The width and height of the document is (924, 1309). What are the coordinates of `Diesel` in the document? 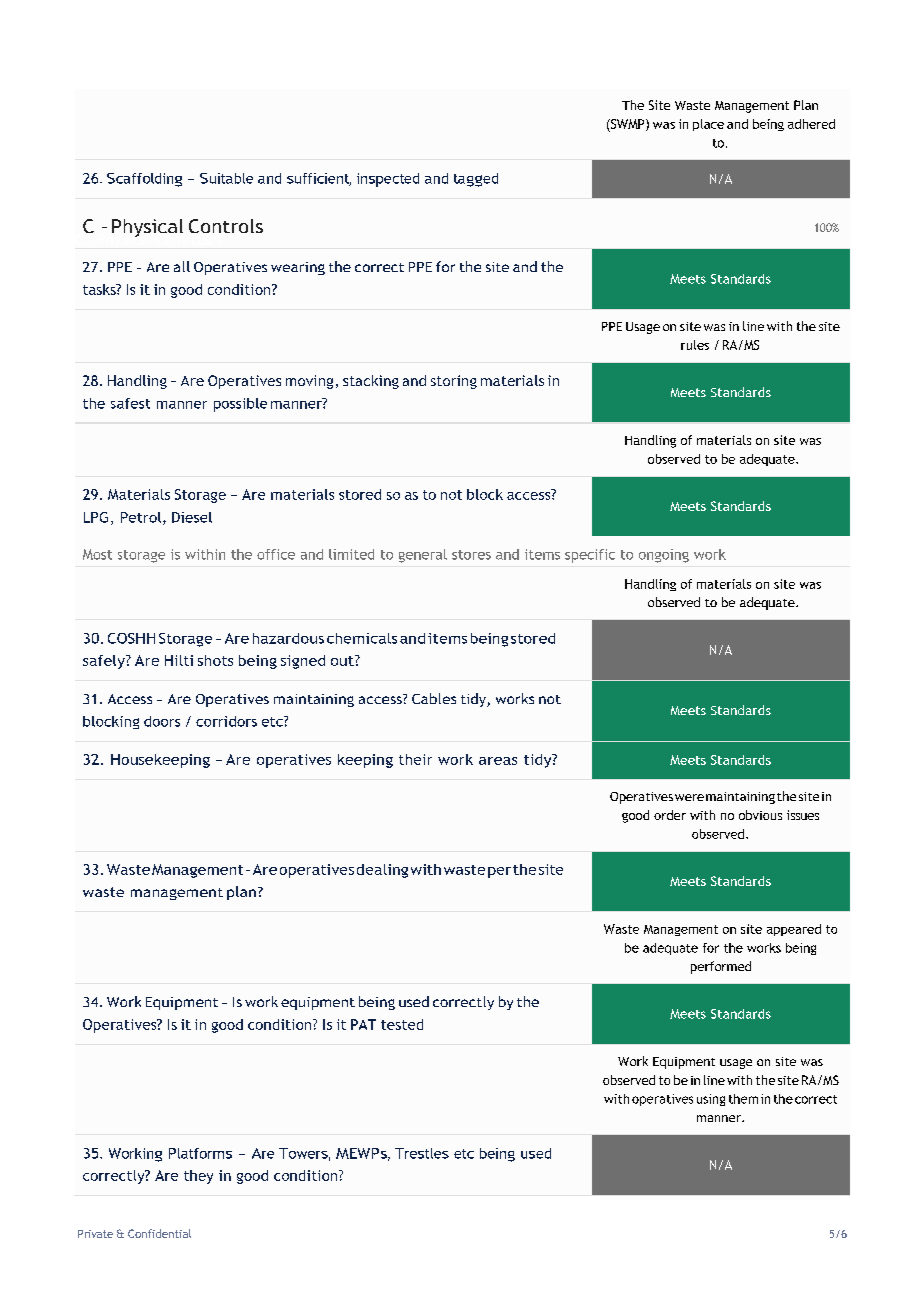 It's located at (192, 517).
